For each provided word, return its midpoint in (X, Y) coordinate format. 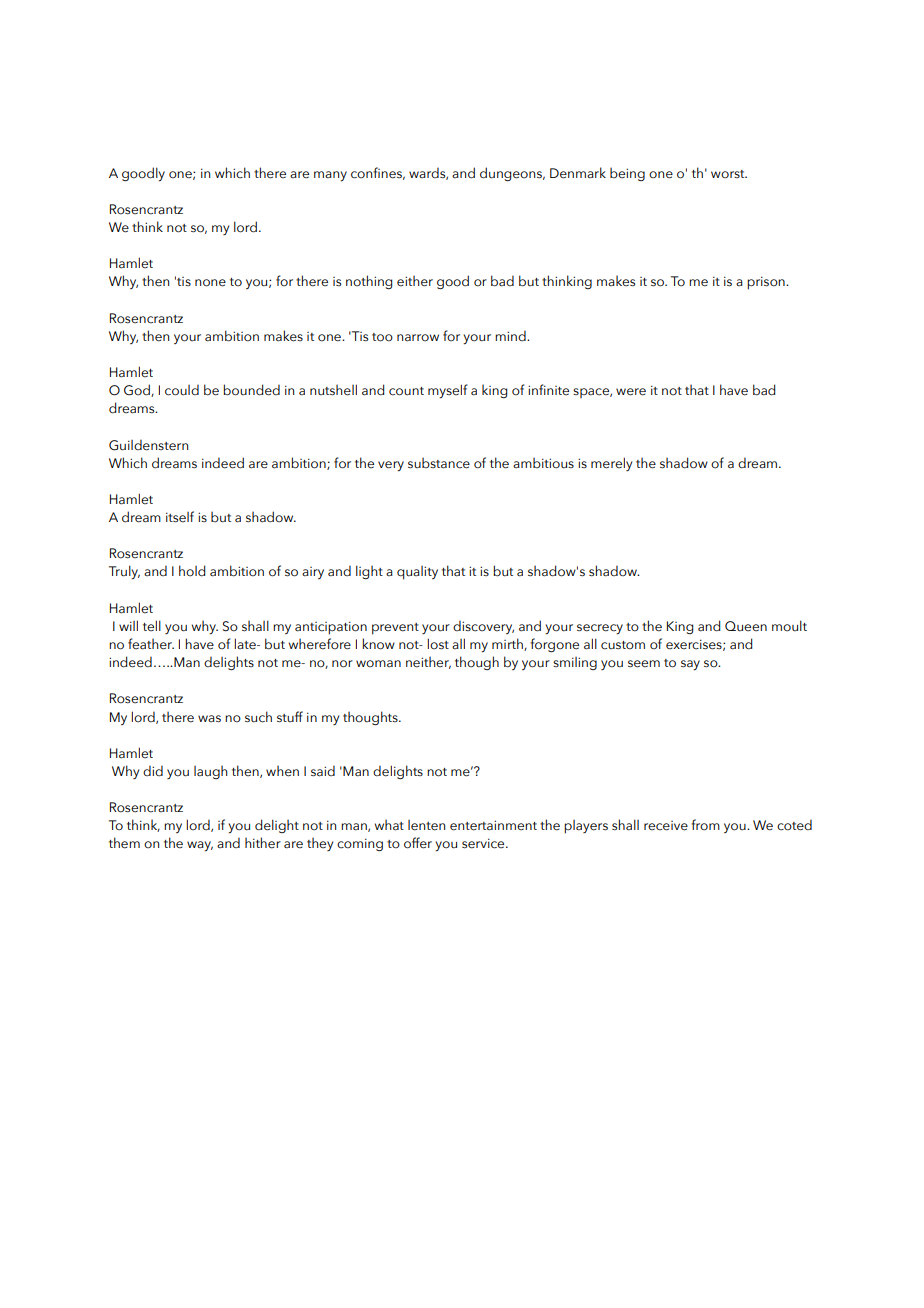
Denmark (578, 173)
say (690, 665)
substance (439, 463)
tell (152, 626)
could (182, 390)
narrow (418, 338)
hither (263, 843)
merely (611, 464)
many (330, 176)
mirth (508, 644)
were (631, 392)
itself (180, 517)
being (627, 174)
